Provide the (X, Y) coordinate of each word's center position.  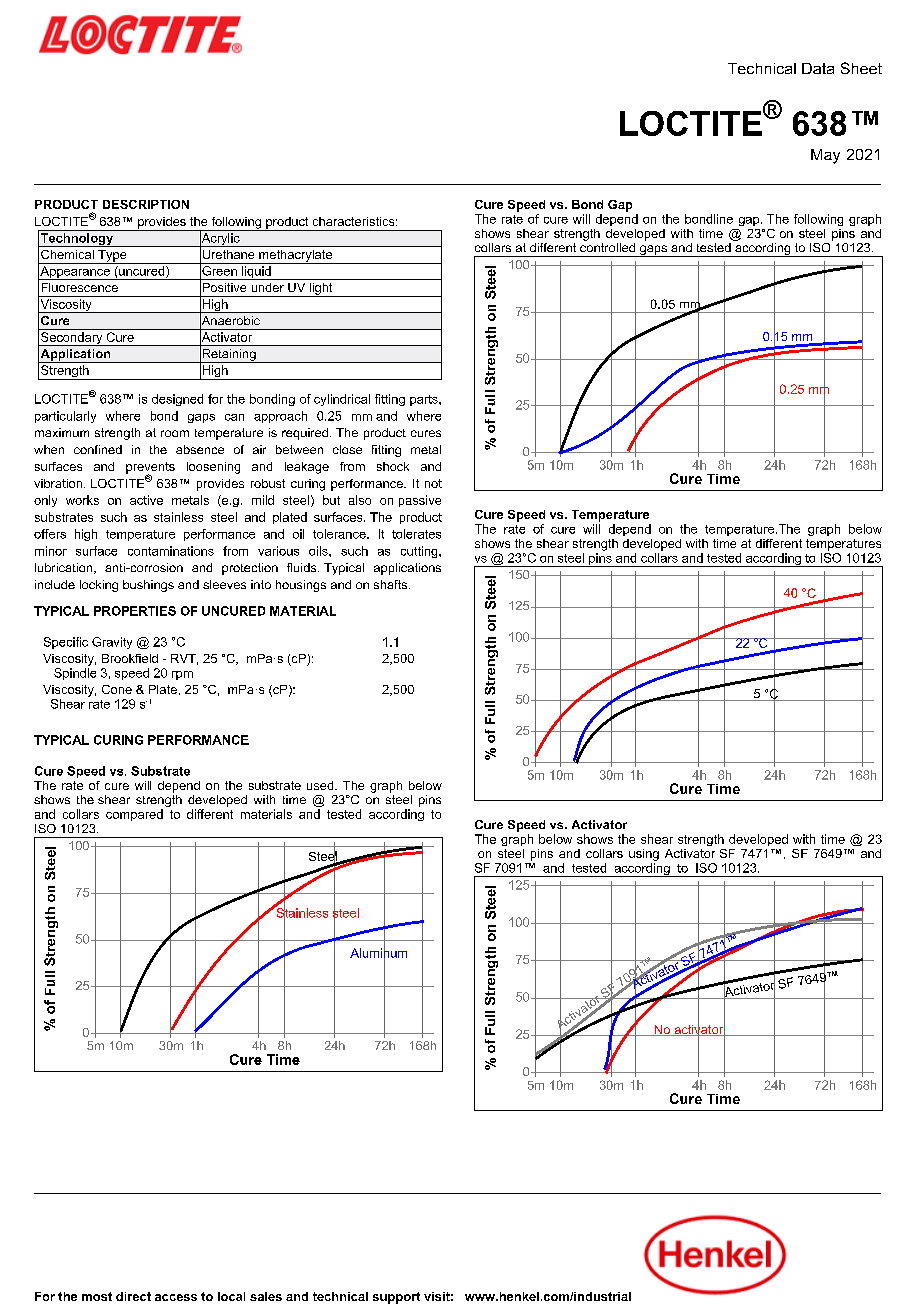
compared (134, 815)
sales (266, 1296)
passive (420, 501)
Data (818, 68)
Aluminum (378, 953)
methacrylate (296, 257)
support (396, 1298)
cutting (420, 552)
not (433, 483)
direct (133, 1296)
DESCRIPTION (146, 204)
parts (425, 400)
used (321, 785)
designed (177, 400)
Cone (117, 689)
